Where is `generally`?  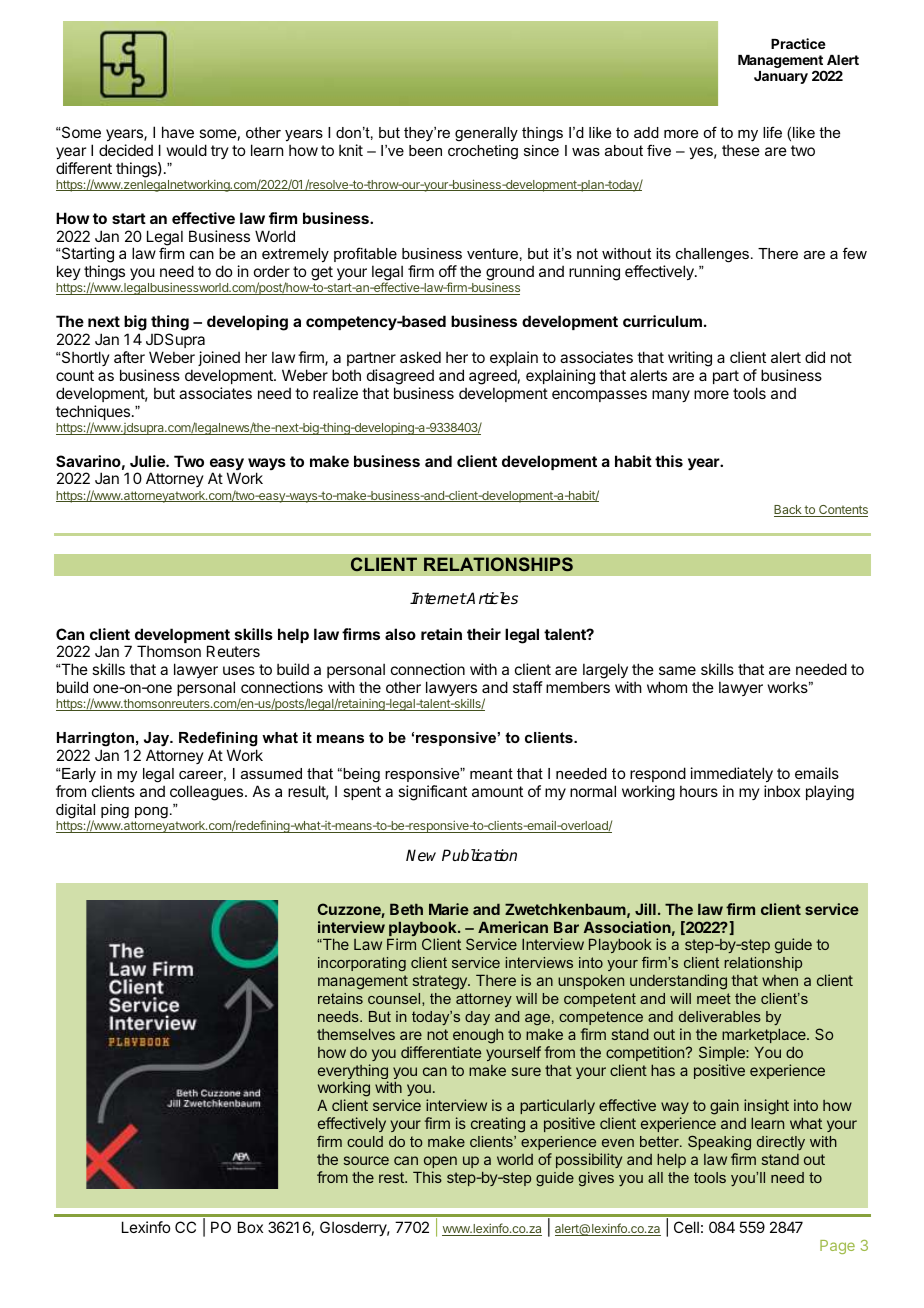
generally is located at coordinates (486, 134).
